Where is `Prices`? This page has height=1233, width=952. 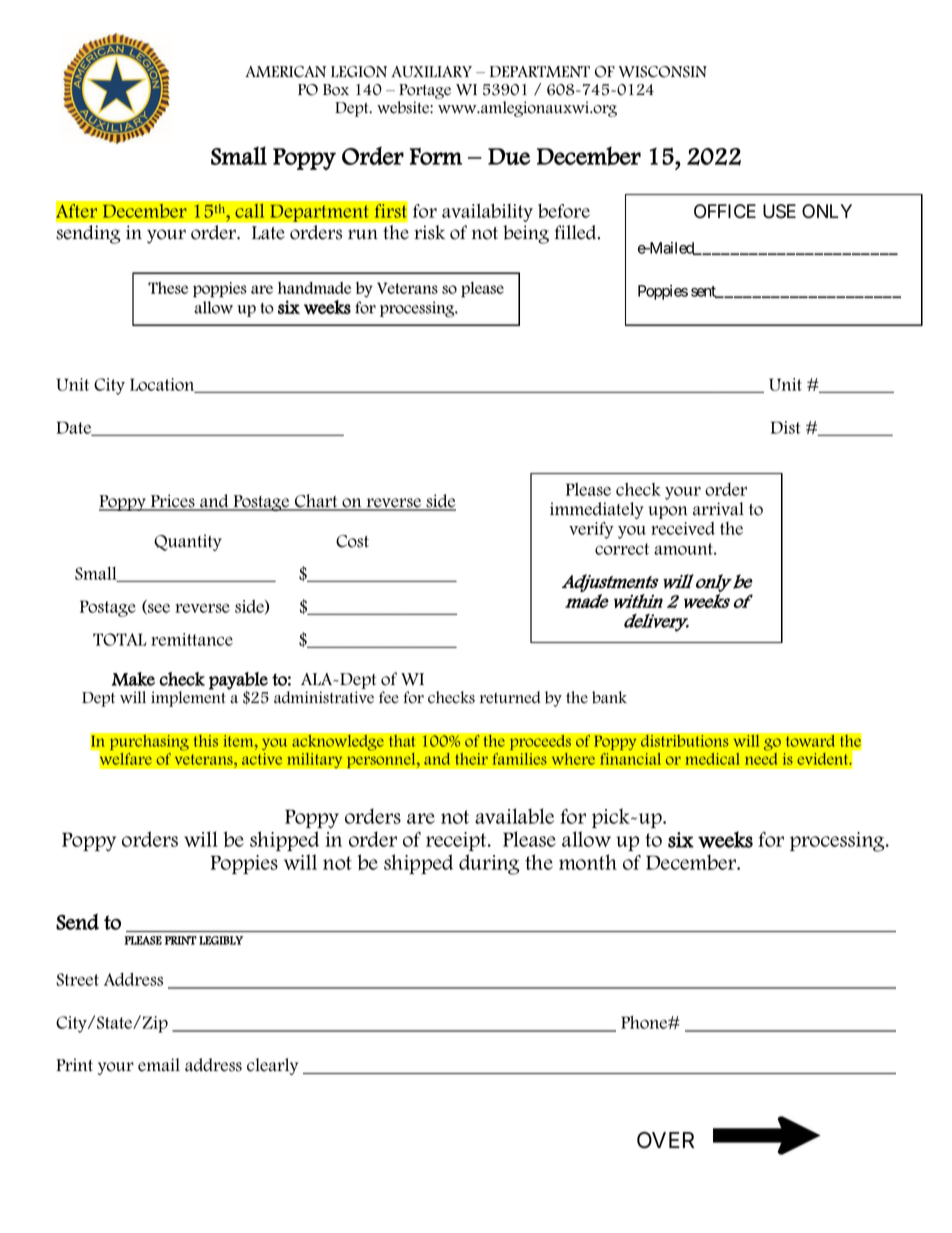
Prices is located at coordinates (173, 502).
